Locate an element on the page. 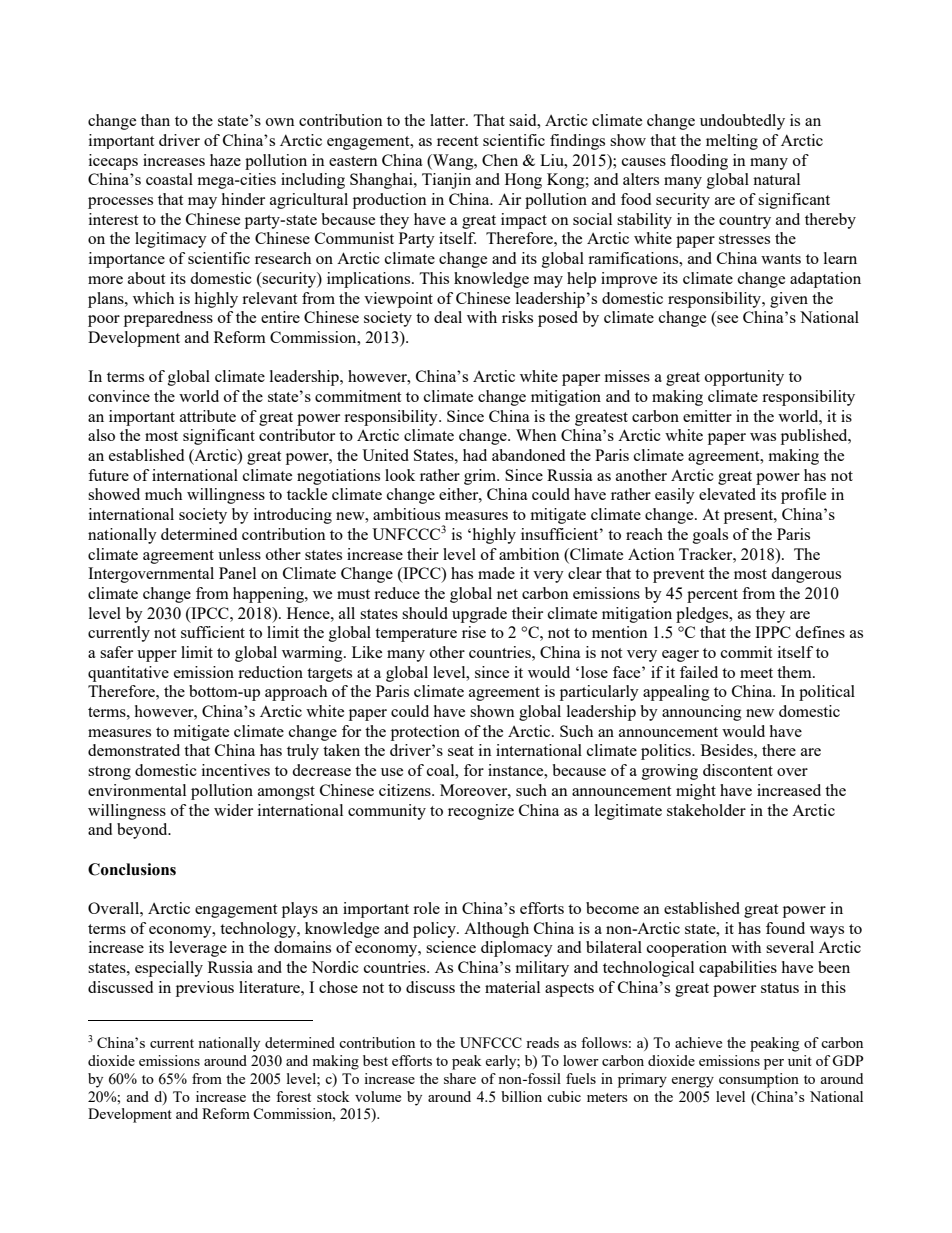  forest is located at coordinates (293, 1096).
